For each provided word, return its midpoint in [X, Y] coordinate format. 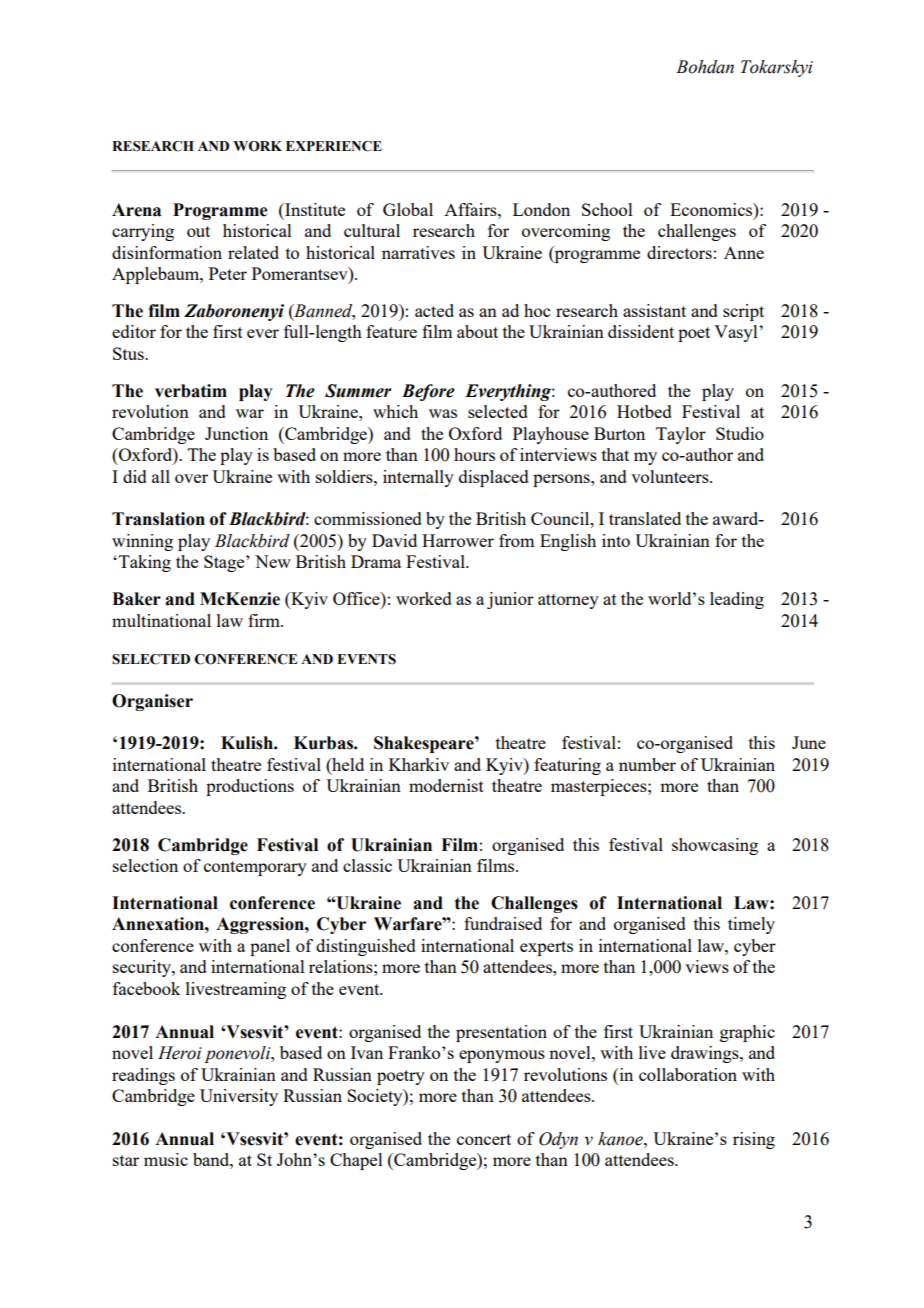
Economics [712, 209]
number [647, 764]
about [477, 331]
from [516, 540]
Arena [136, 210]
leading [737, 600]
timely [751, 925]
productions [250, 787]
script [743, 312]
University [239, 1097]
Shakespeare [425, 744]
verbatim [191, 391]
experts [546, 948]
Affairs [471, 209]
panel [270, 947]
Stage [225, 563]
